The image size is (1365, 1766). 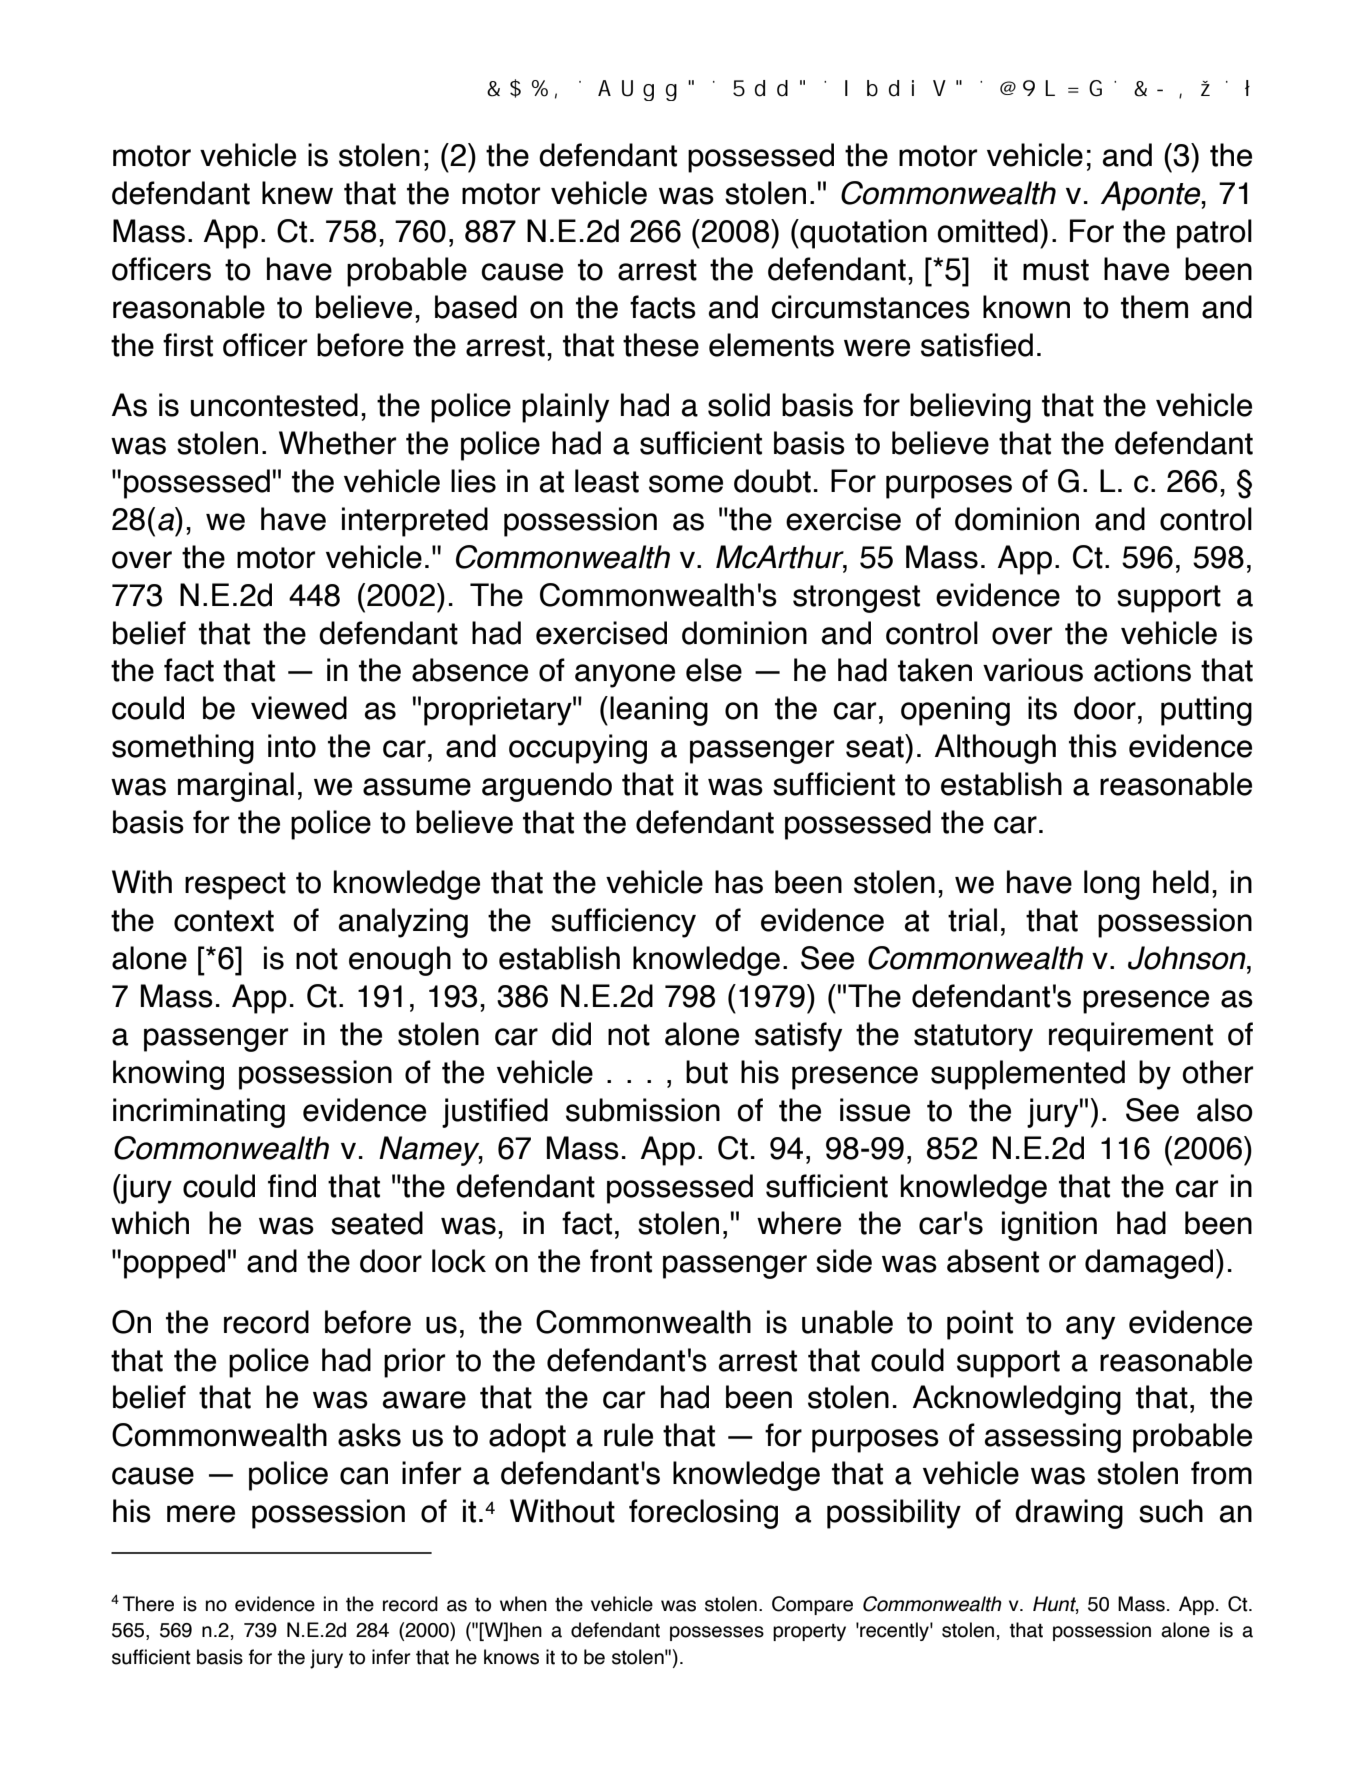 What do you see at coordinates (1056, 270) in the page?
I see `must` at bounding box center [1056, 270].
